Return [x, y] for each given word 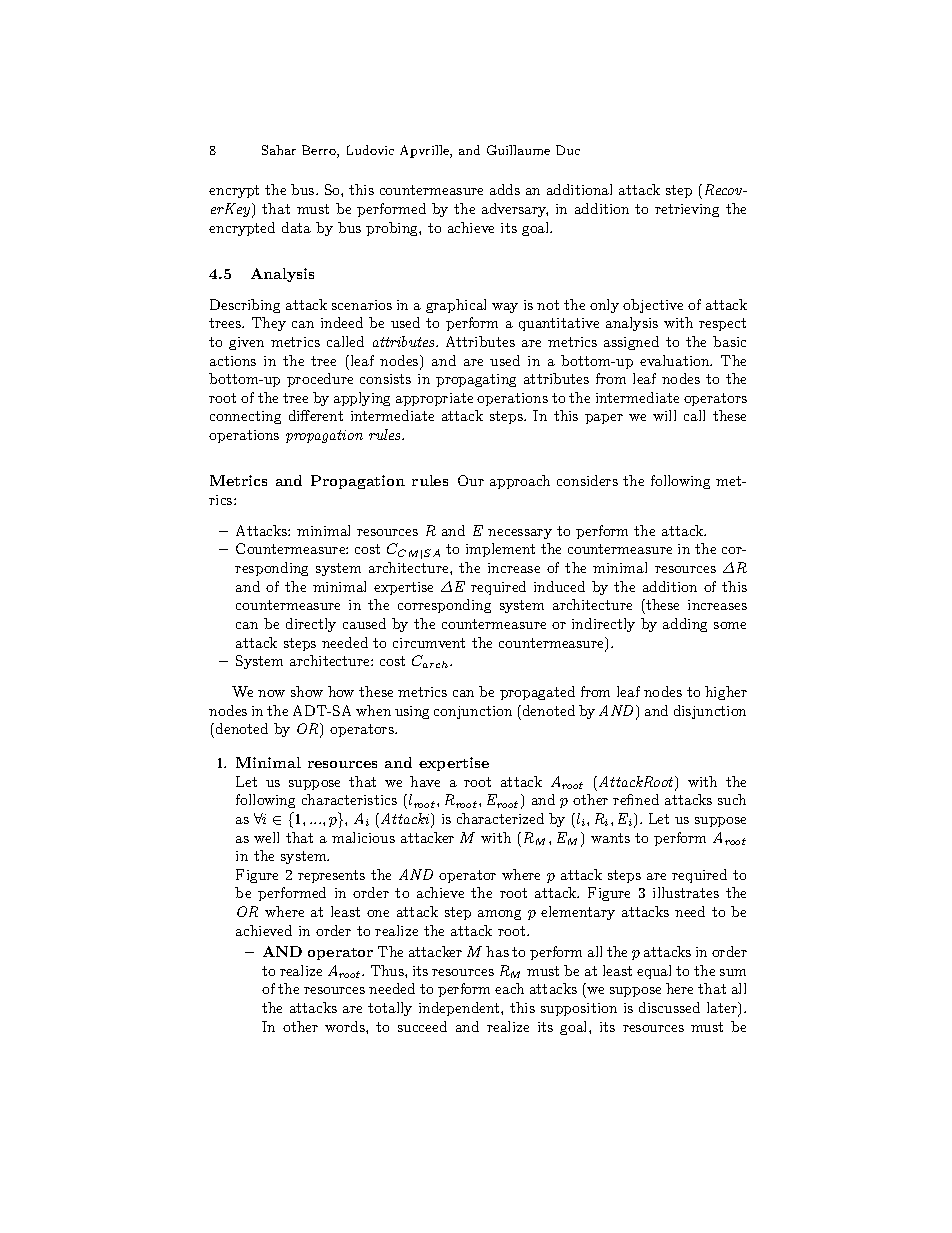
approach [520, 482]
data [296, 227]
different [316, 415]
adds [505, 189]
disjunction [710, 712]
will [664, 415]
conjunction [473, 712]
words [346, 1026]
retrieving [687, 210]
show [307, 691]
